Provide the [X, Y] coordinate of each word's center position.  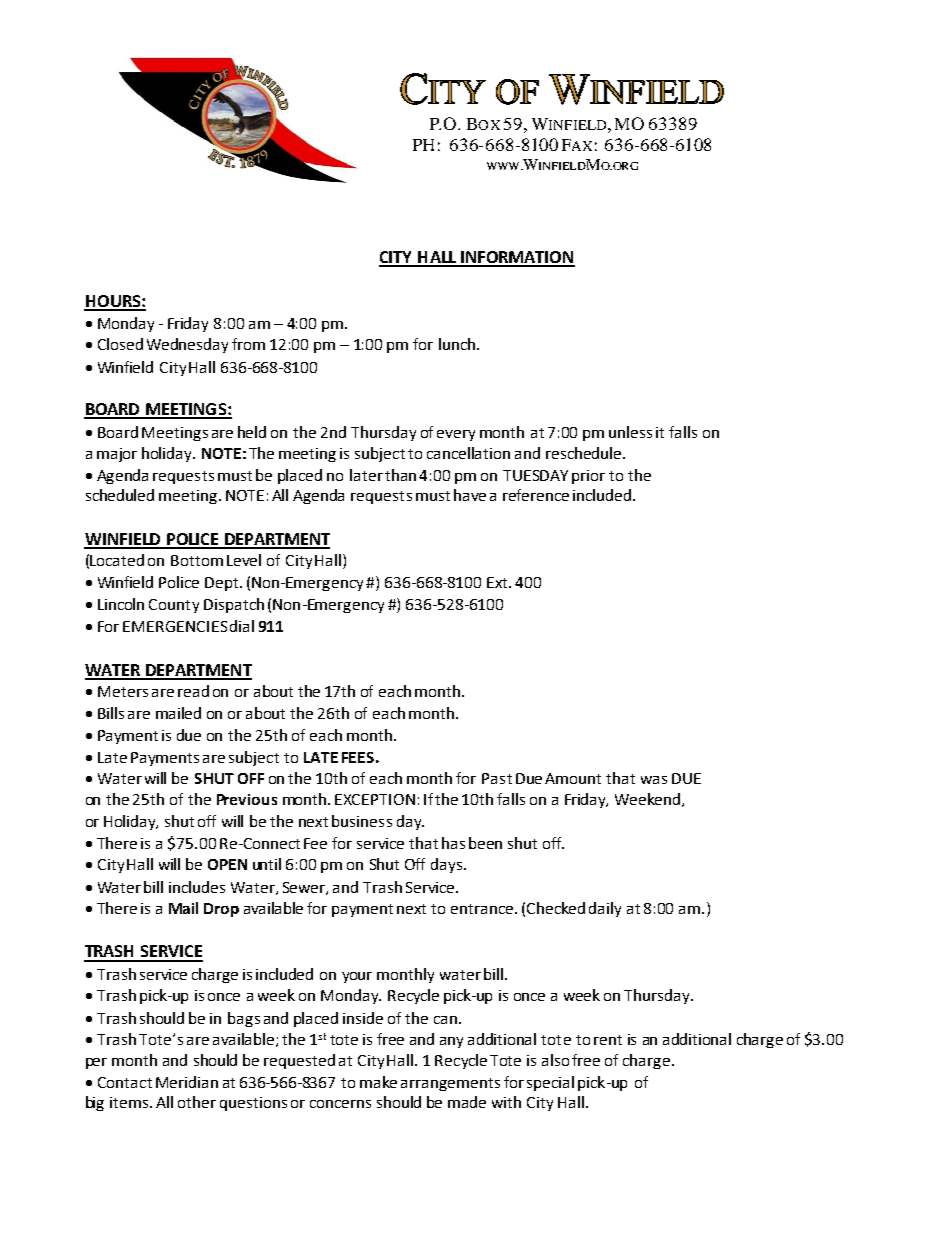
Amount [573, 778]
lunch [457, 344]
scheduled [120, 495]
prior [588, 477]
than [402, 475]
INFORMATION [516, 258]
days [446, 865]
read [193, 691]
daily [605, 909]
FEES [358, 757]
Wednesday [187, 345]
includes [197, 887]
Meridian [187, 1082]
